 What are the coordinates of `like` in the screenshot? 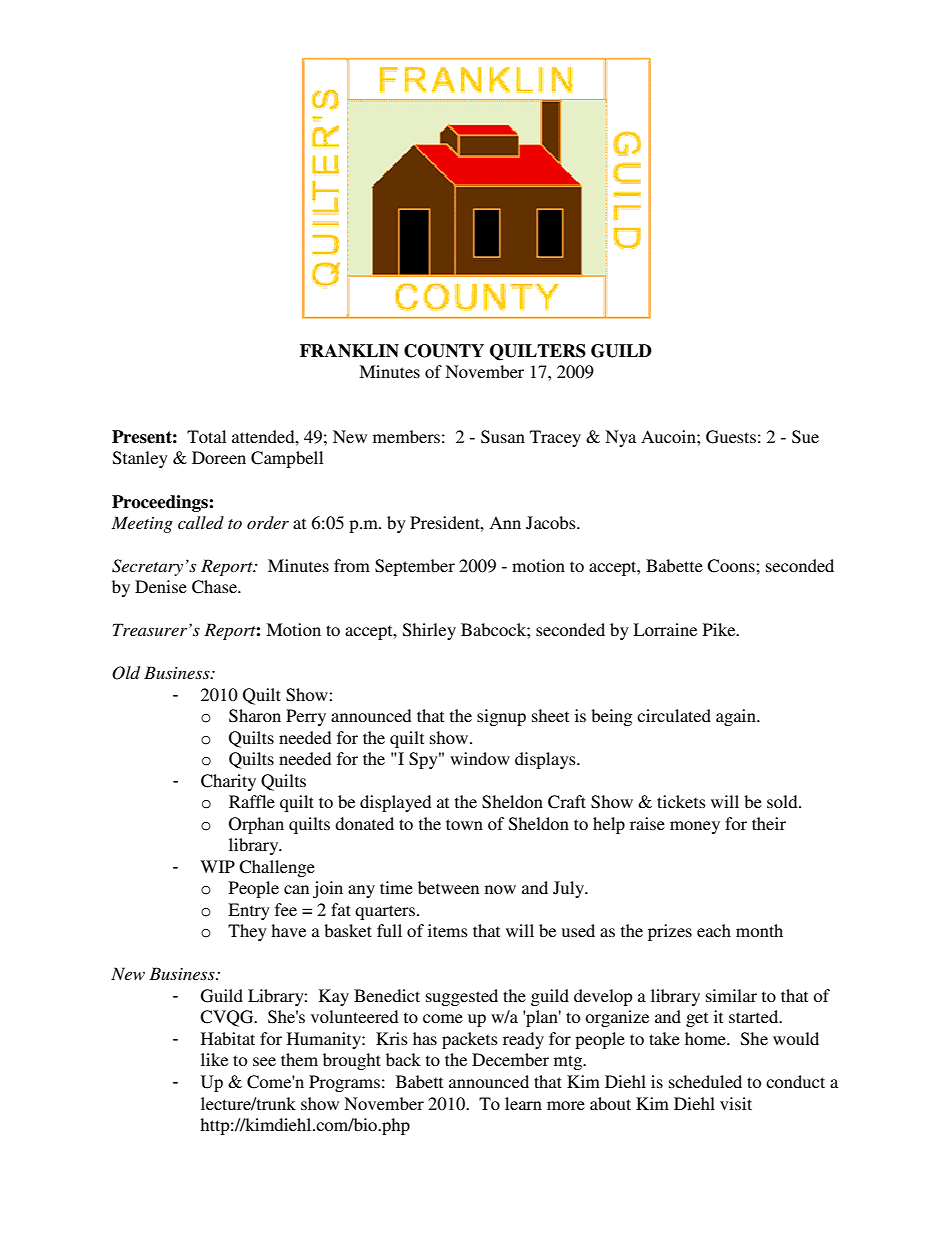 It's located at (214, 1059).
